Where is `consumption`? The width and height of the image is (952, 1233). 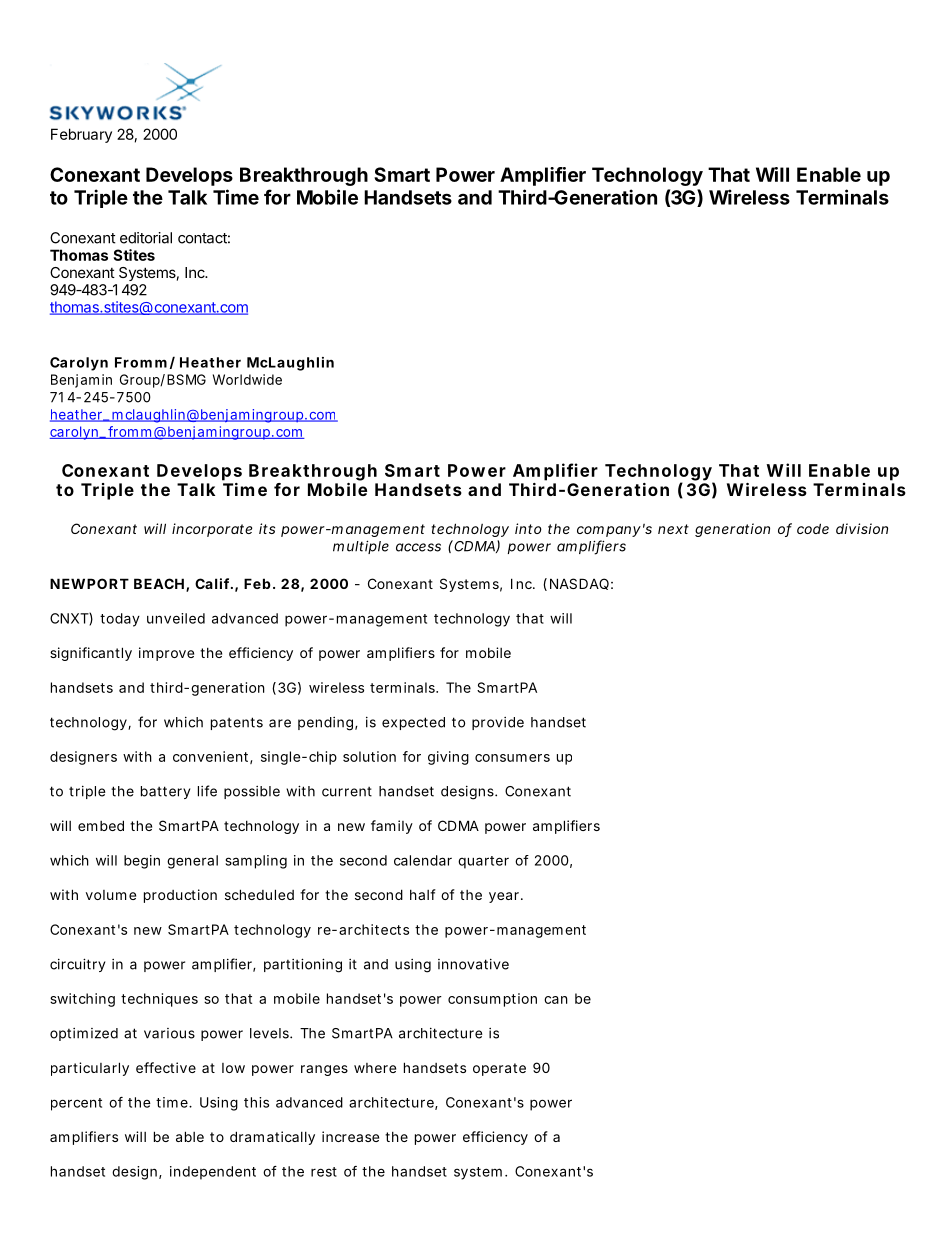 consumption is located at coordinates (492, 1000).
